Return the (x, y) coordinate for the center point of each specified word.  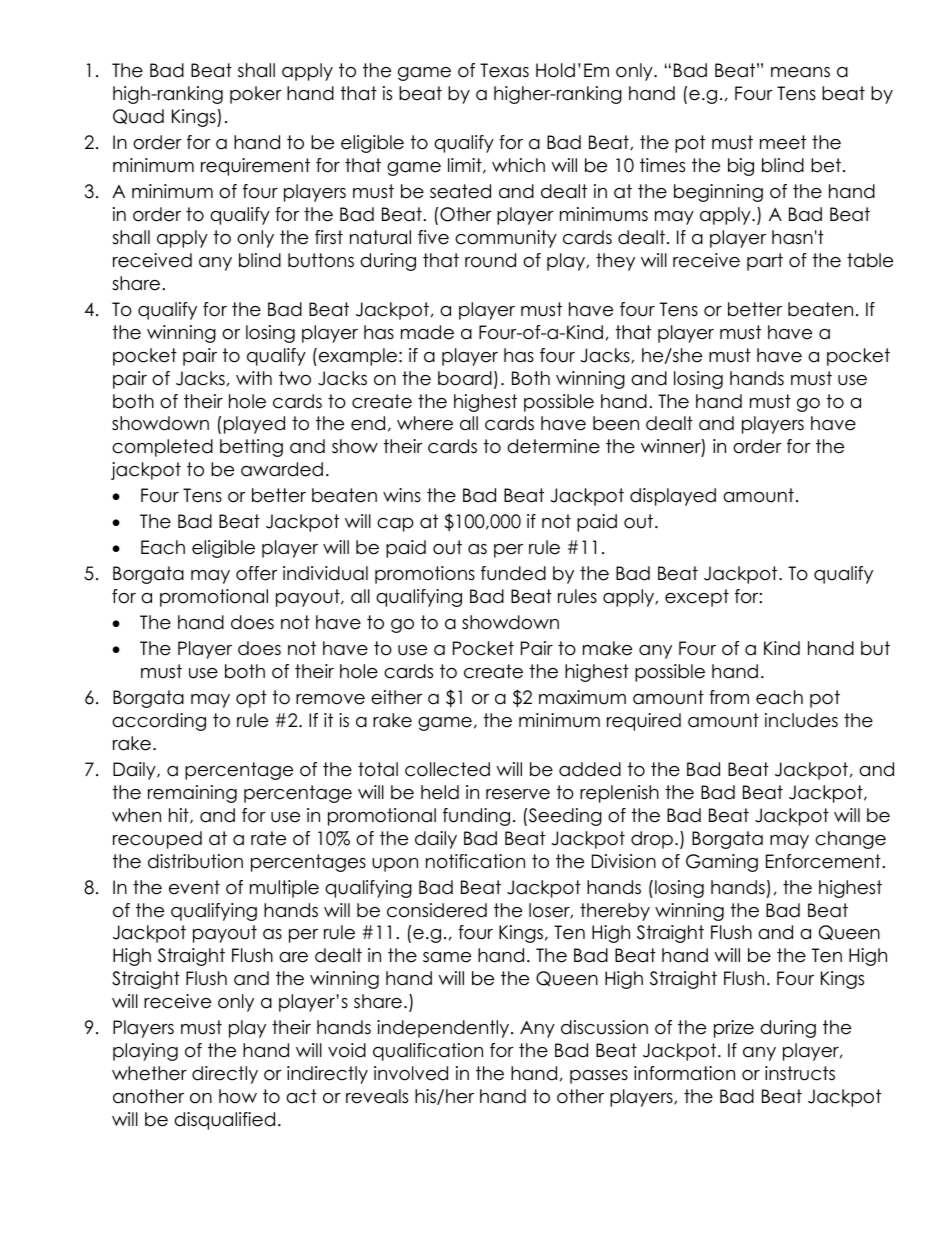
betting (251, 448)
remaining (192, 794)
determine (553, 446)
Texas (504, 70)
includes (801, 720)
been (616, 423)
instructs (800, 1073)
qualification (428, 1052)
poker (256, 95)
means (800, 72)
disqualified (224, 1121)
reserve (518, 794)
